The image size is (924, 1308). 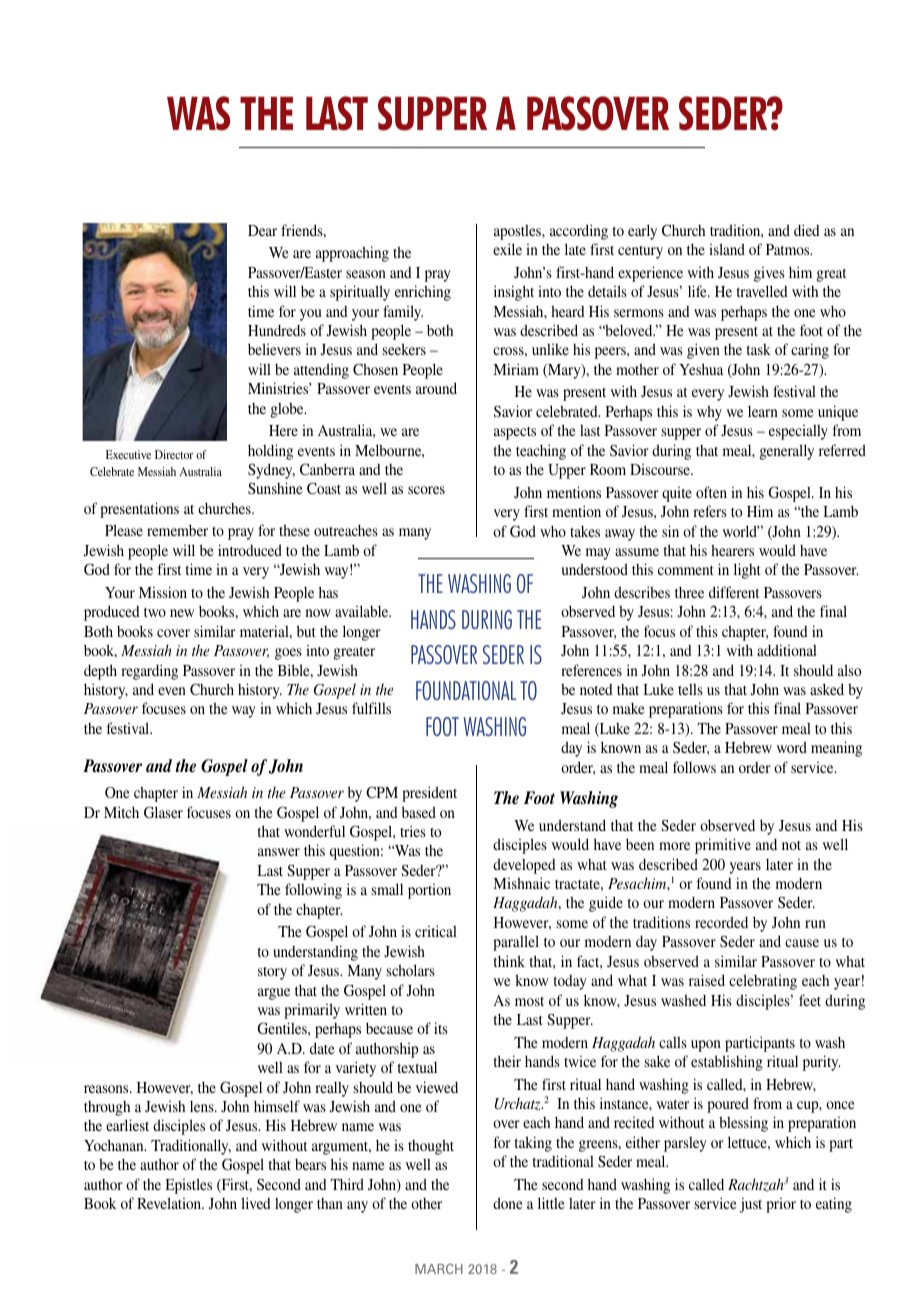 What do you see at coordinates (163, 812) in the screenshot?
I see `Glaser` at bounding box center [163, 812].
